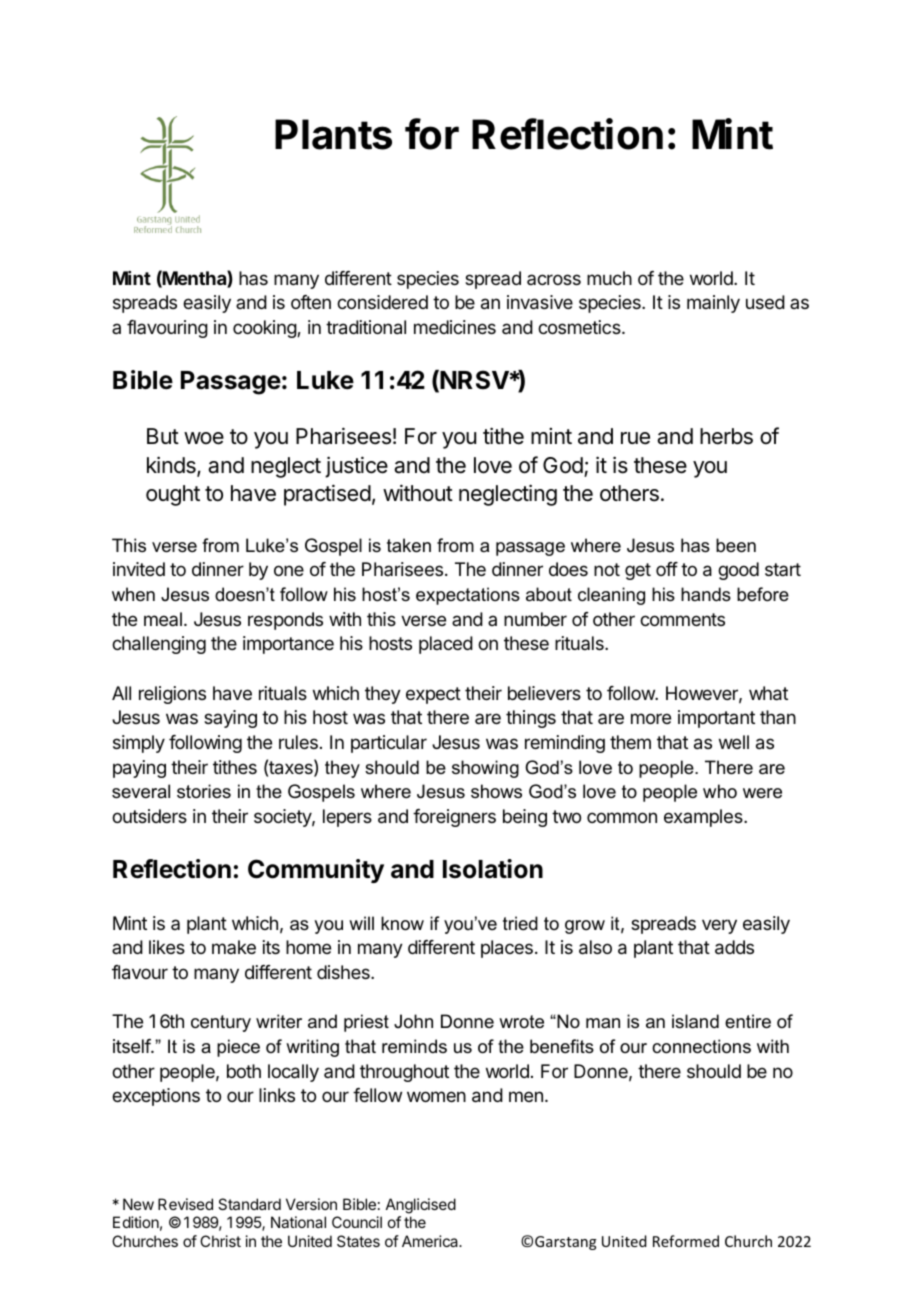 This screenshot has width=924, height=1307. I want to click on mainly, so click(713, 304).
